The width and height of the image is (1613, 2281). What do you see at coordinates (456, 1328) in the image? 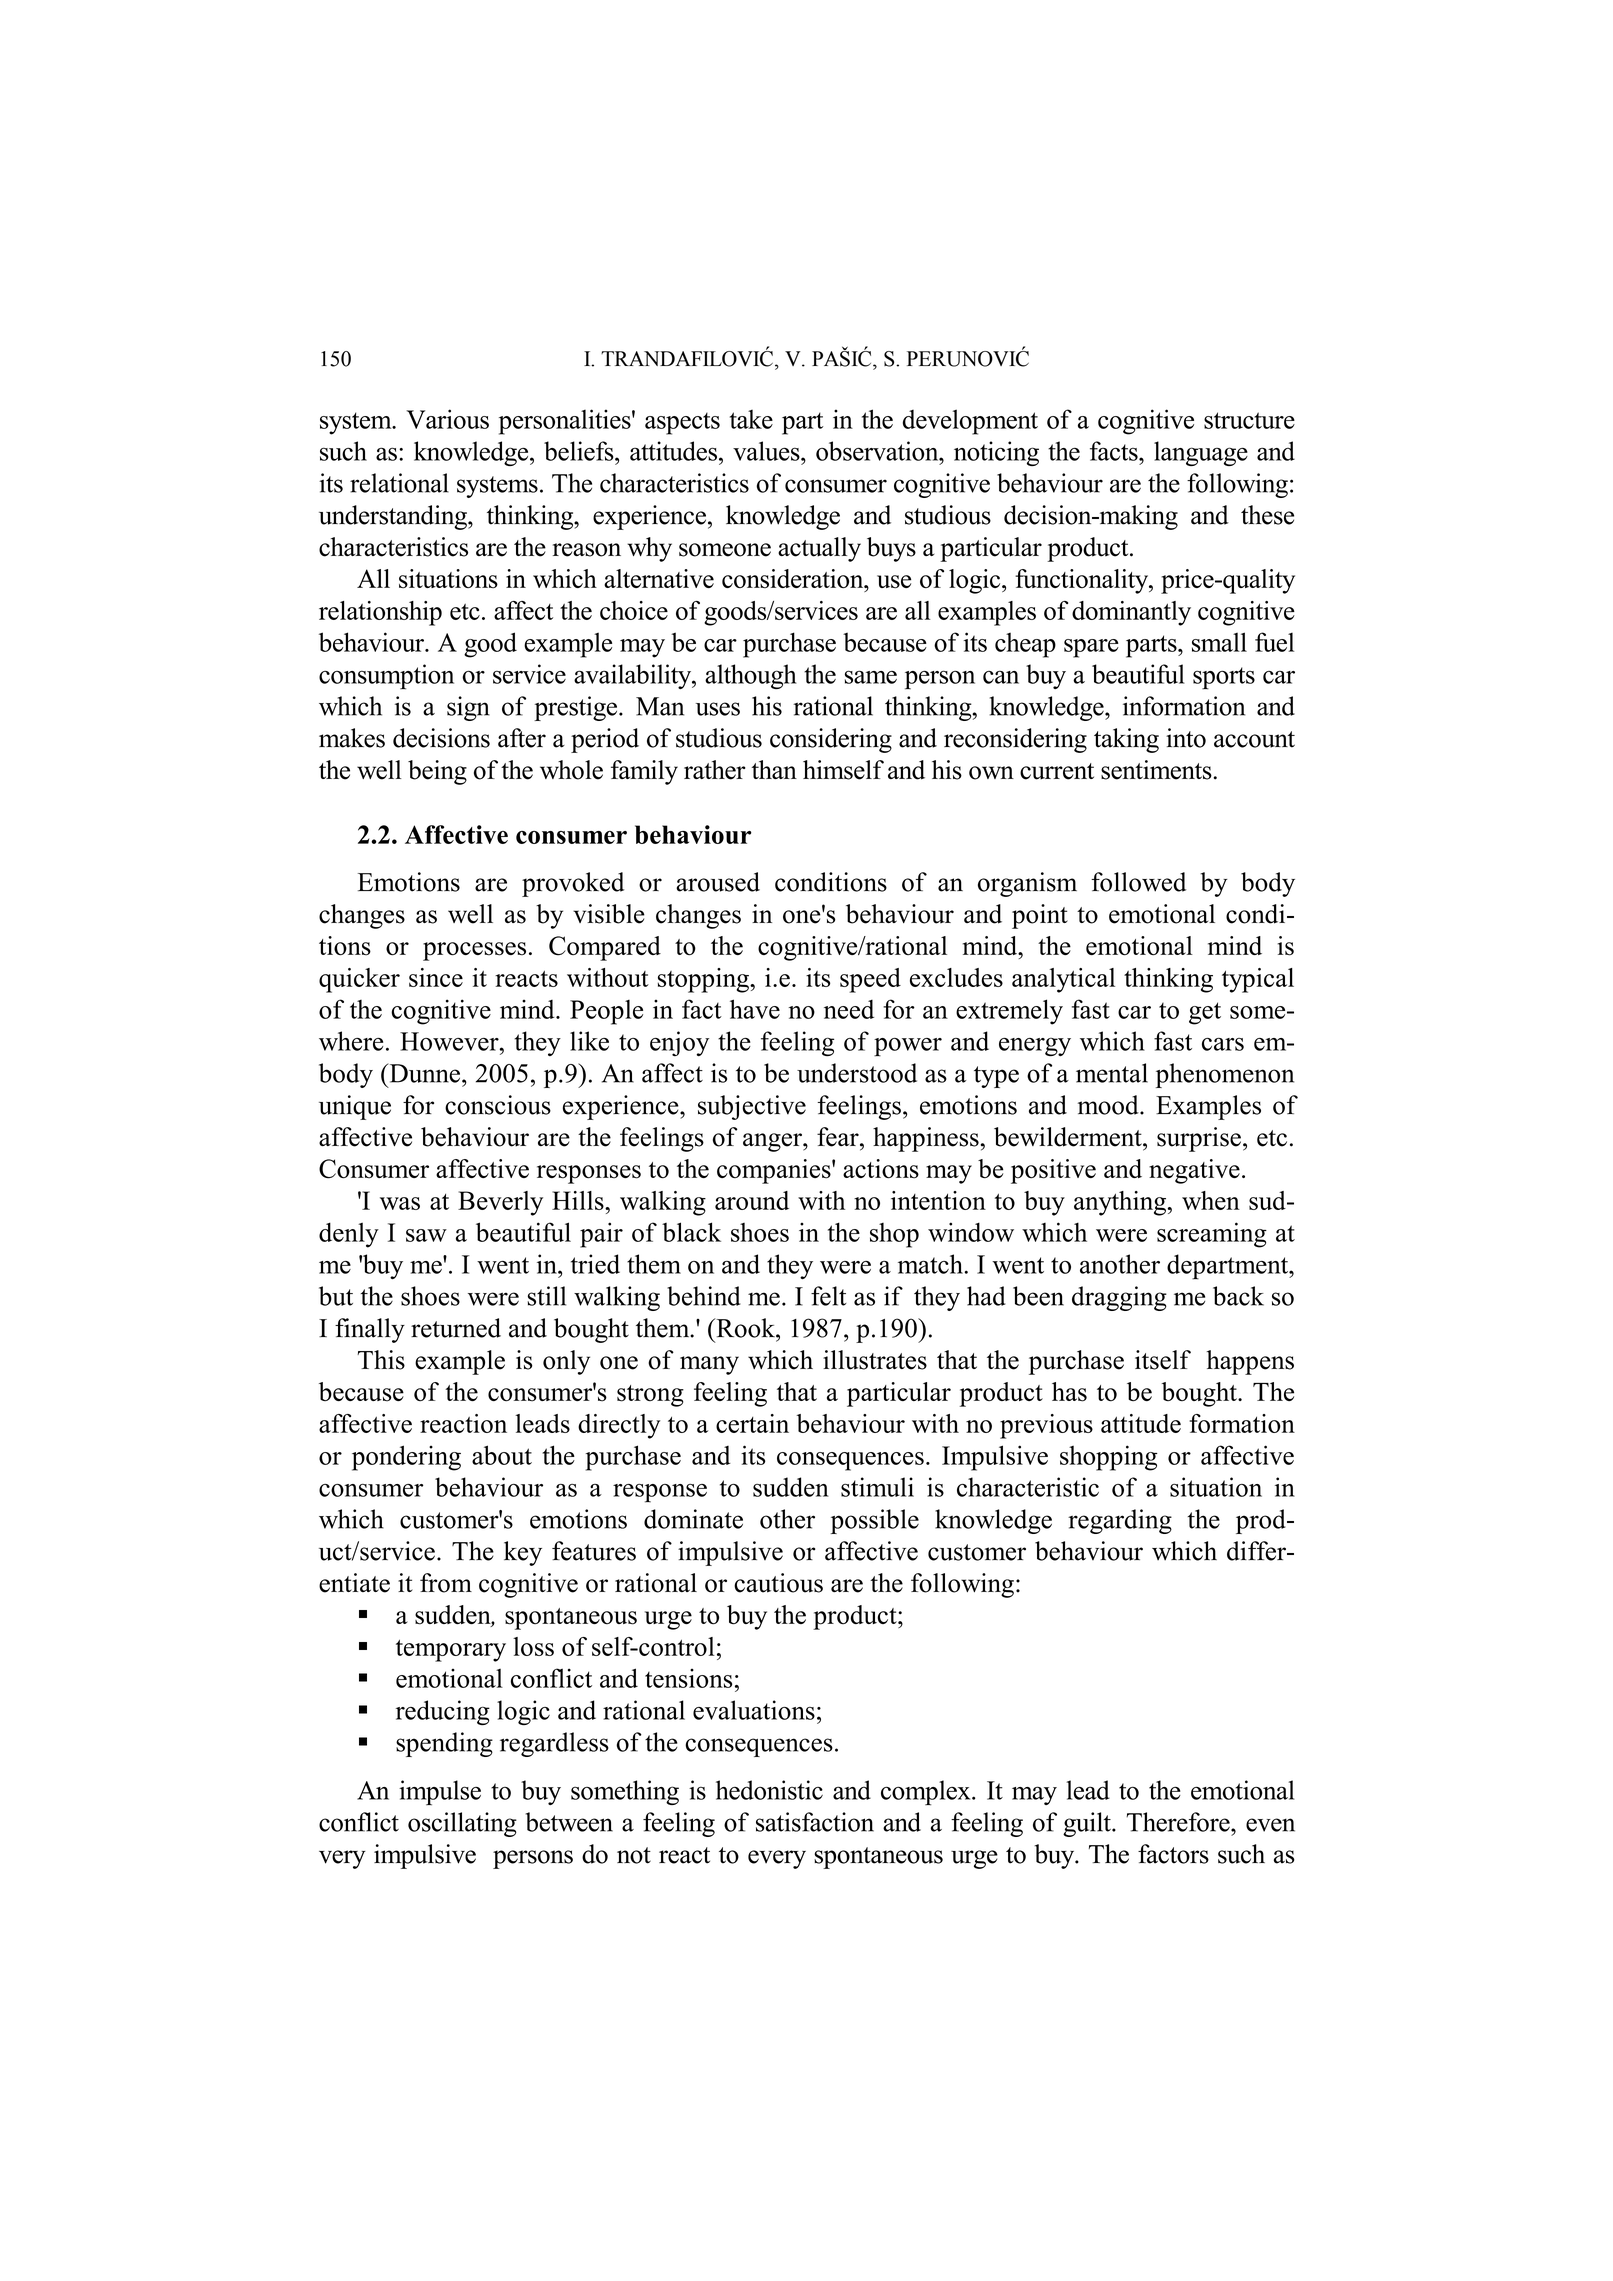
I see `returned` at bounding box center [456, 1328].
